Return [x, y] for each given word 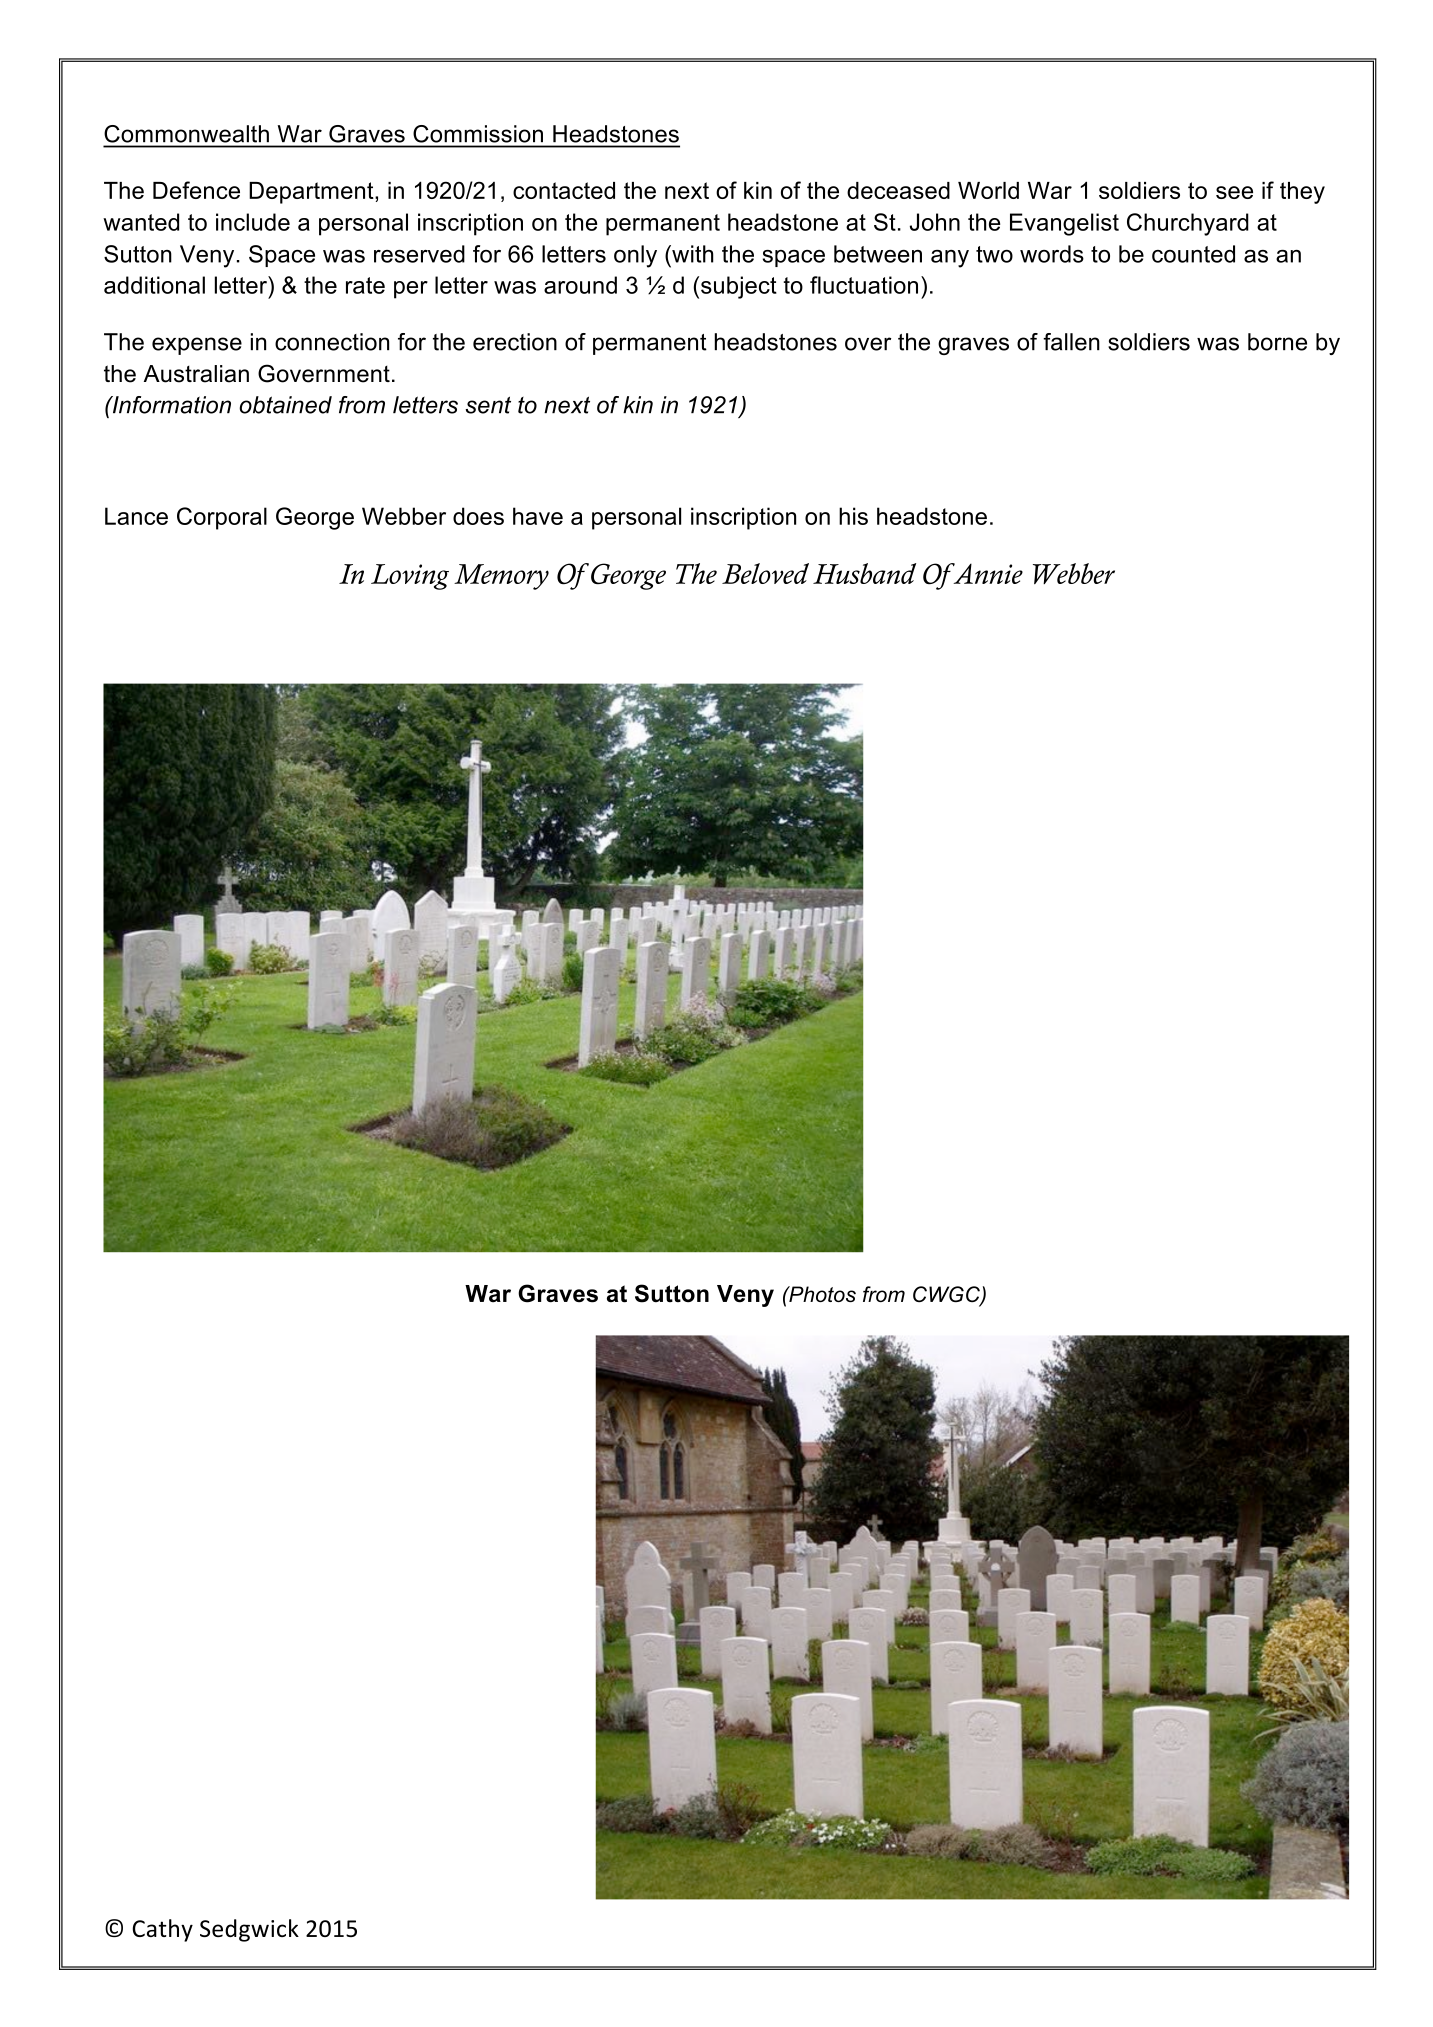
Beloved [765, 573]
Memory [501, 577]
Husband [864, 573]
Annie [987, 573]
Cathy [162, 1930]
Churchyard [1188, 224]
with [692, 254]
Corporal [222, 518]
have [538, 516]
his [853, 516]
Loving [410, 577]
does [478, 516]
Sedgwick [249, 1930]
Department [312, 193]
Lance [136, 516]
